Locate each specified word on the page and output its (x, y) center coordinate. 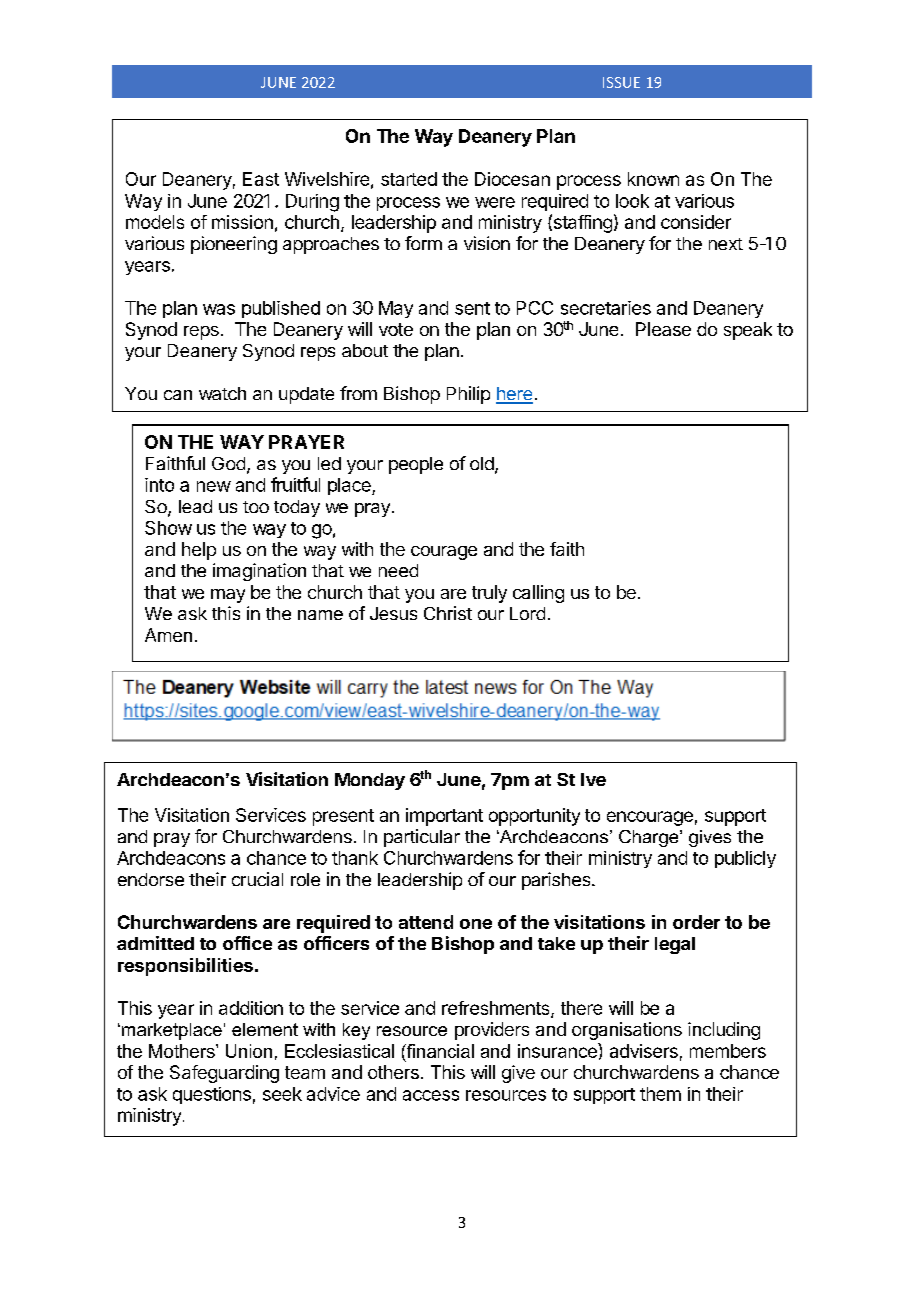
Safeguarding (224, 1074)
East (261, 179)
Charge (650, 838)
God (228, 463)
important (444, 817)
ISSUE (621, 82)
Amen (168, 635)
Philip (468, 395)
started (409, 179)
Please (663, 329)
